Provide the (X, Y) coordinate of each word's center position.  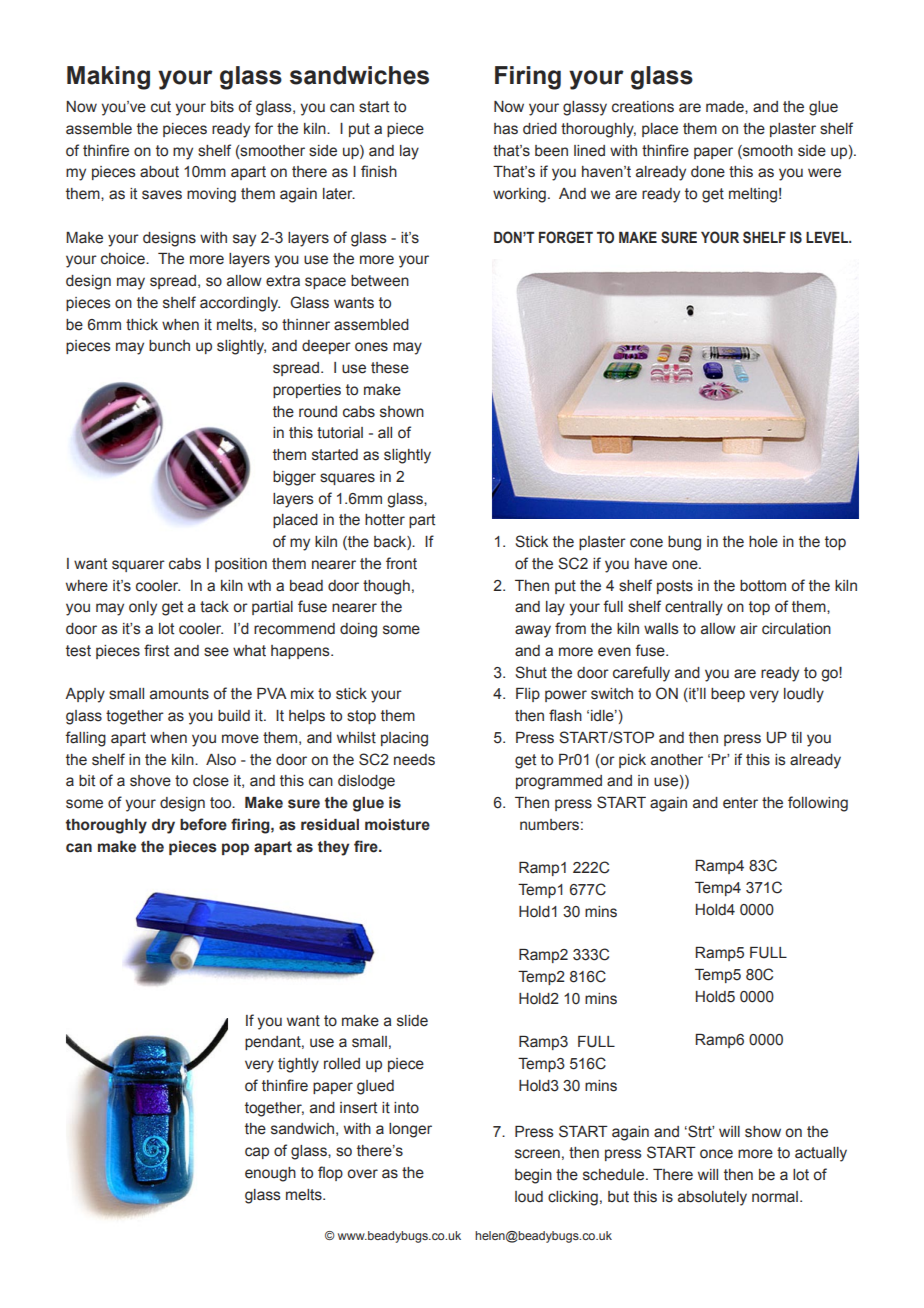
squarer (138, 566)
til (796, 738)
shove (150, 781)
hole (763, 542)
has (506, 129)
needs (414, 760)
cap (257, 1153)
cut (161, 107)
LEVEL (828, 237)
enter (740, 803)
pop (235, 849)
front (401, 563)
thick (142, 325)
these (390, 368)
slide (412, 1021)
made (726, 107)
